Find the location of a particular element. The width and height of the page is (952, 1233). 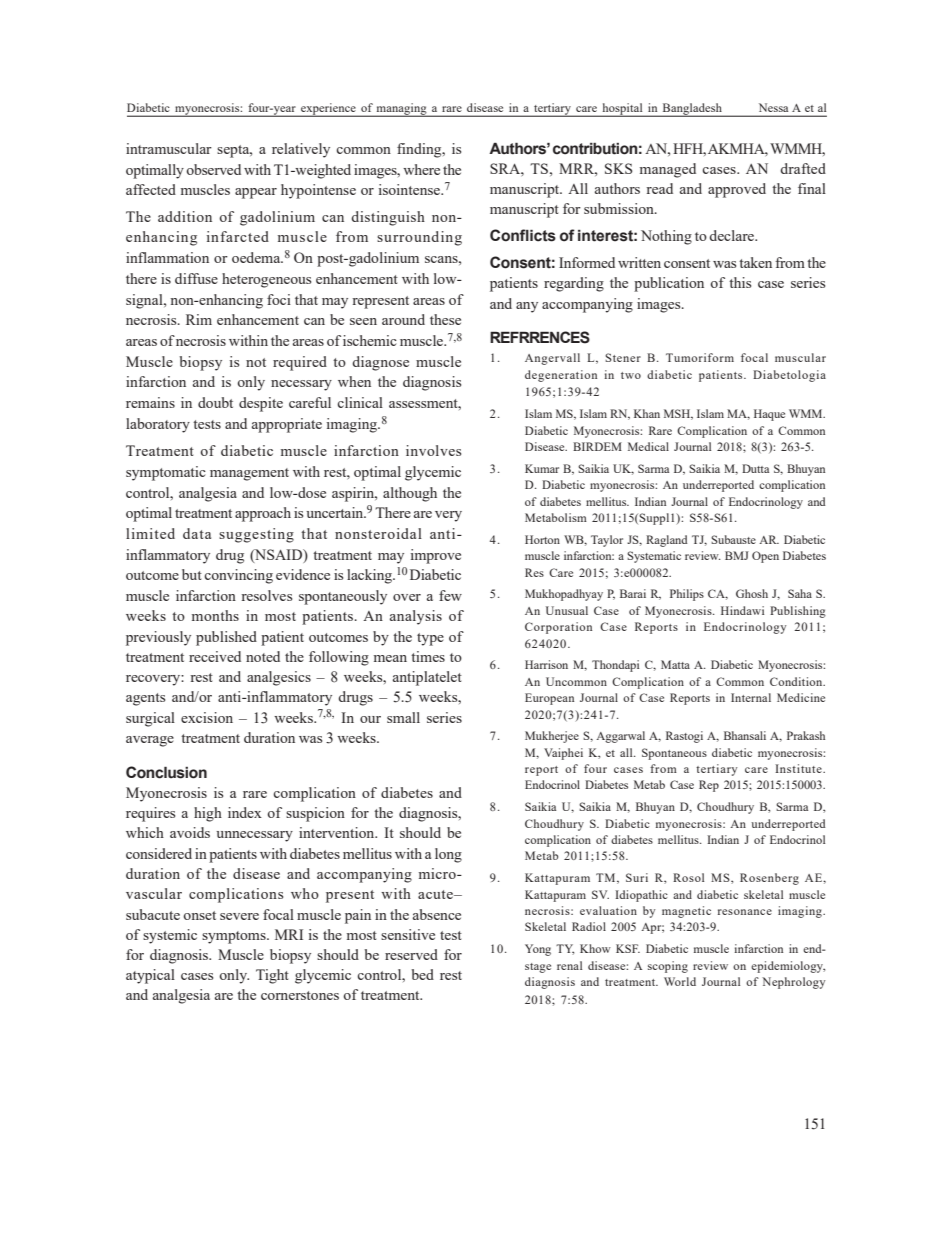

Bangladesh is located at coordinates (692, 110).
